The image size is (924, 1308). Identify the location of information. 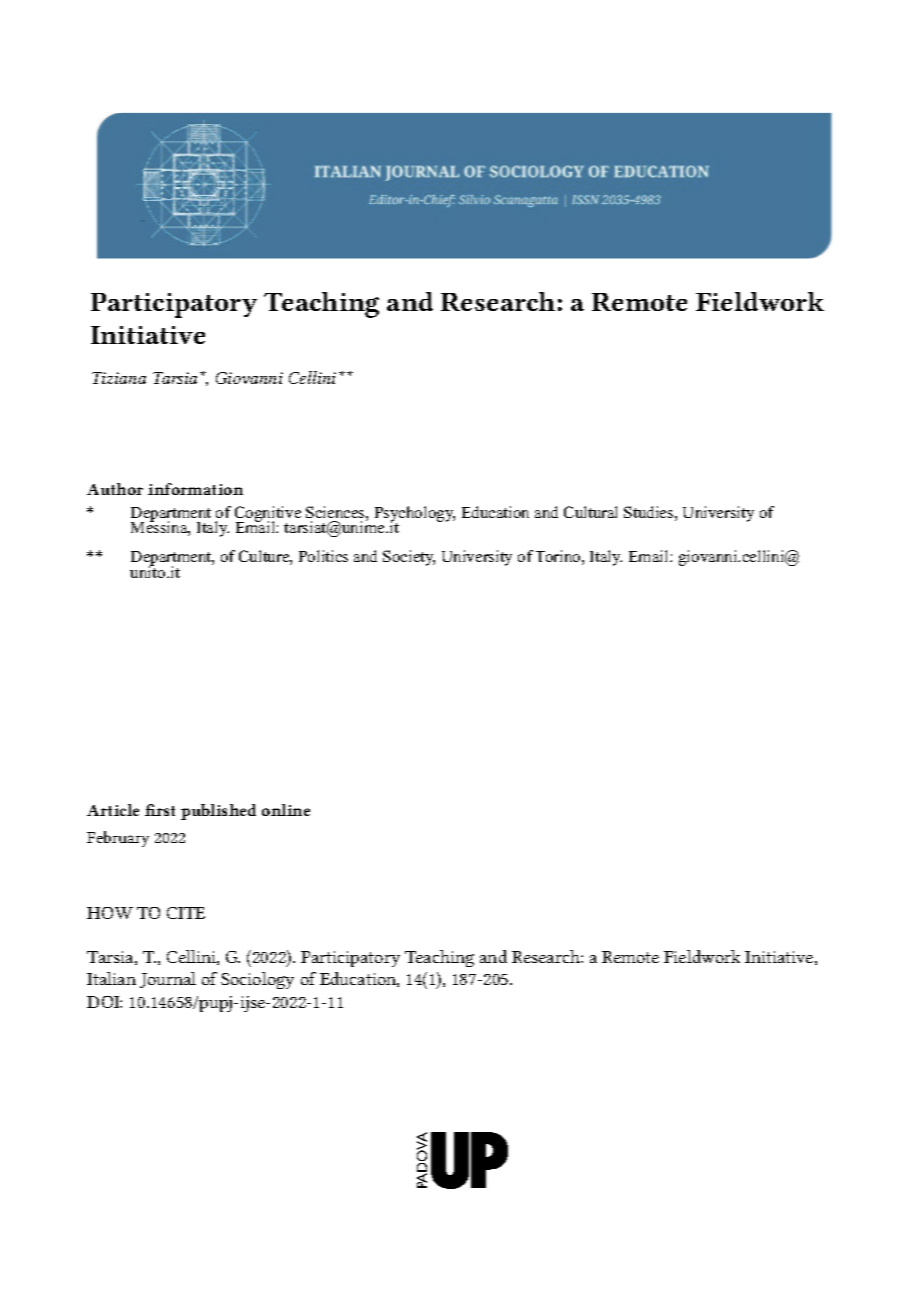
(195, 489).
